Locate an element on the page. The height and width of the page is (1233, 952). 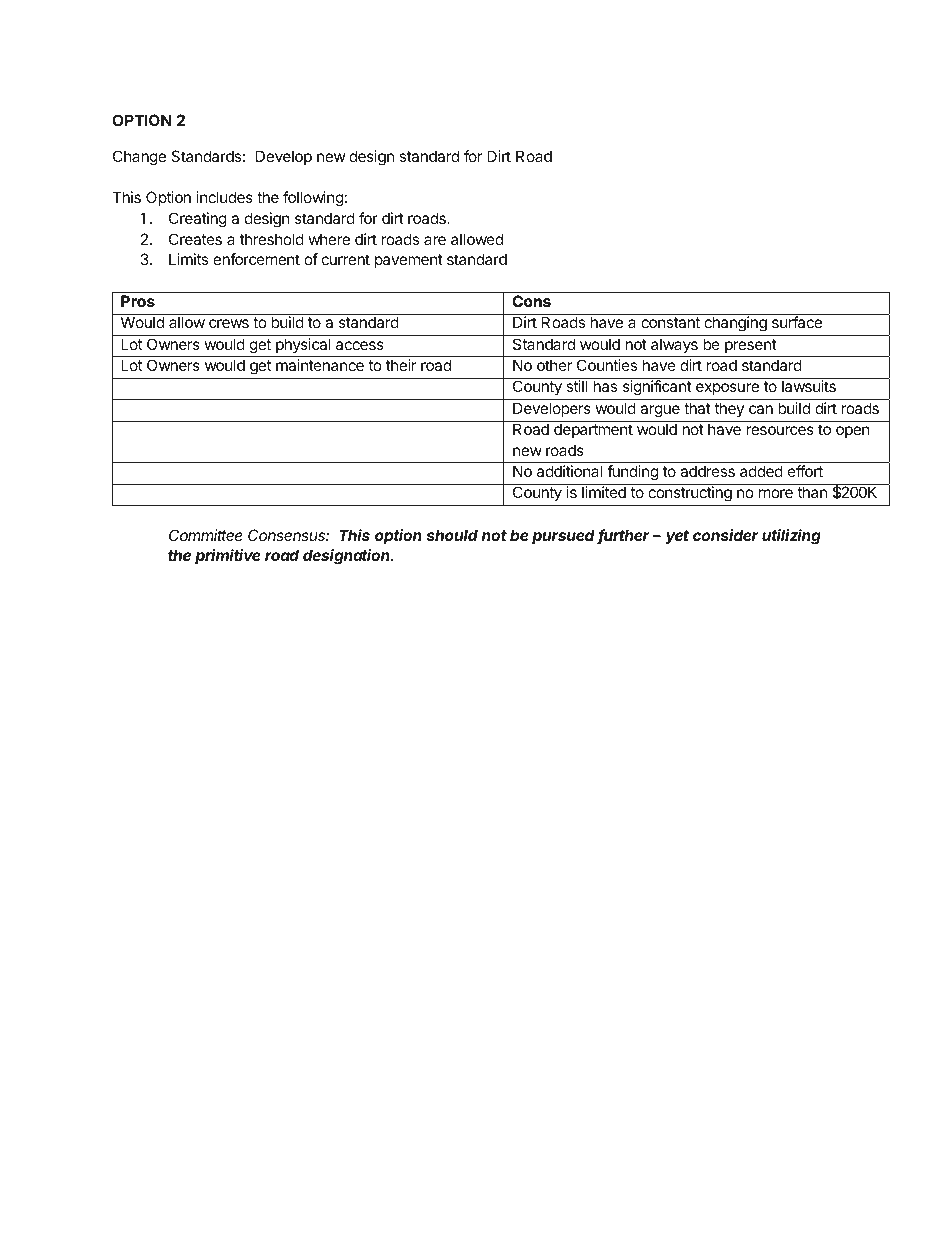
are is located at coordinates (435, 240).
